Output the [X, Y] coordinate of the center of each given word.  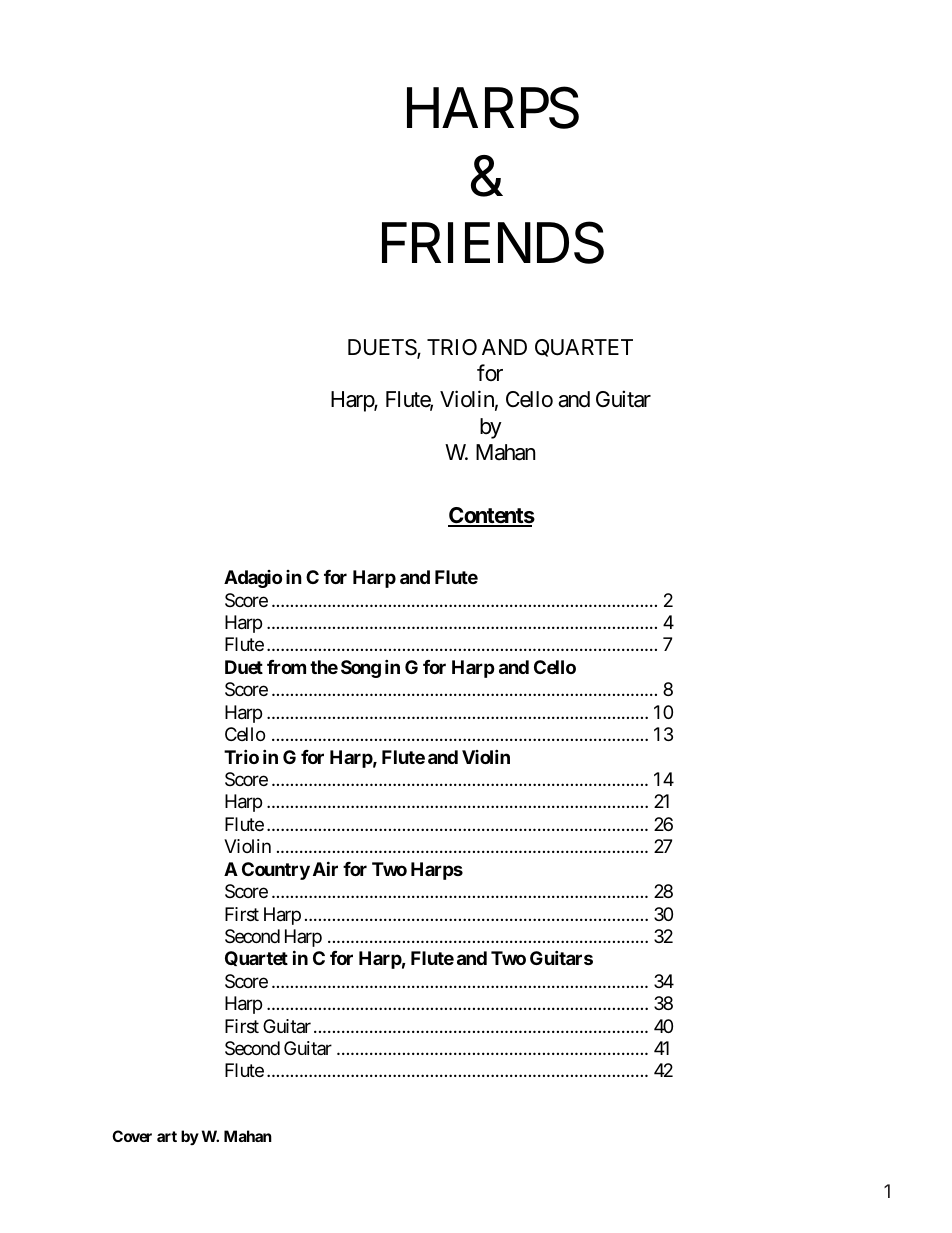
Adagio [253, 579]
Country [276, 871]
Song [361, 669]
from [286, 667]
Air [325, 868]
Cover [132, 1136]
